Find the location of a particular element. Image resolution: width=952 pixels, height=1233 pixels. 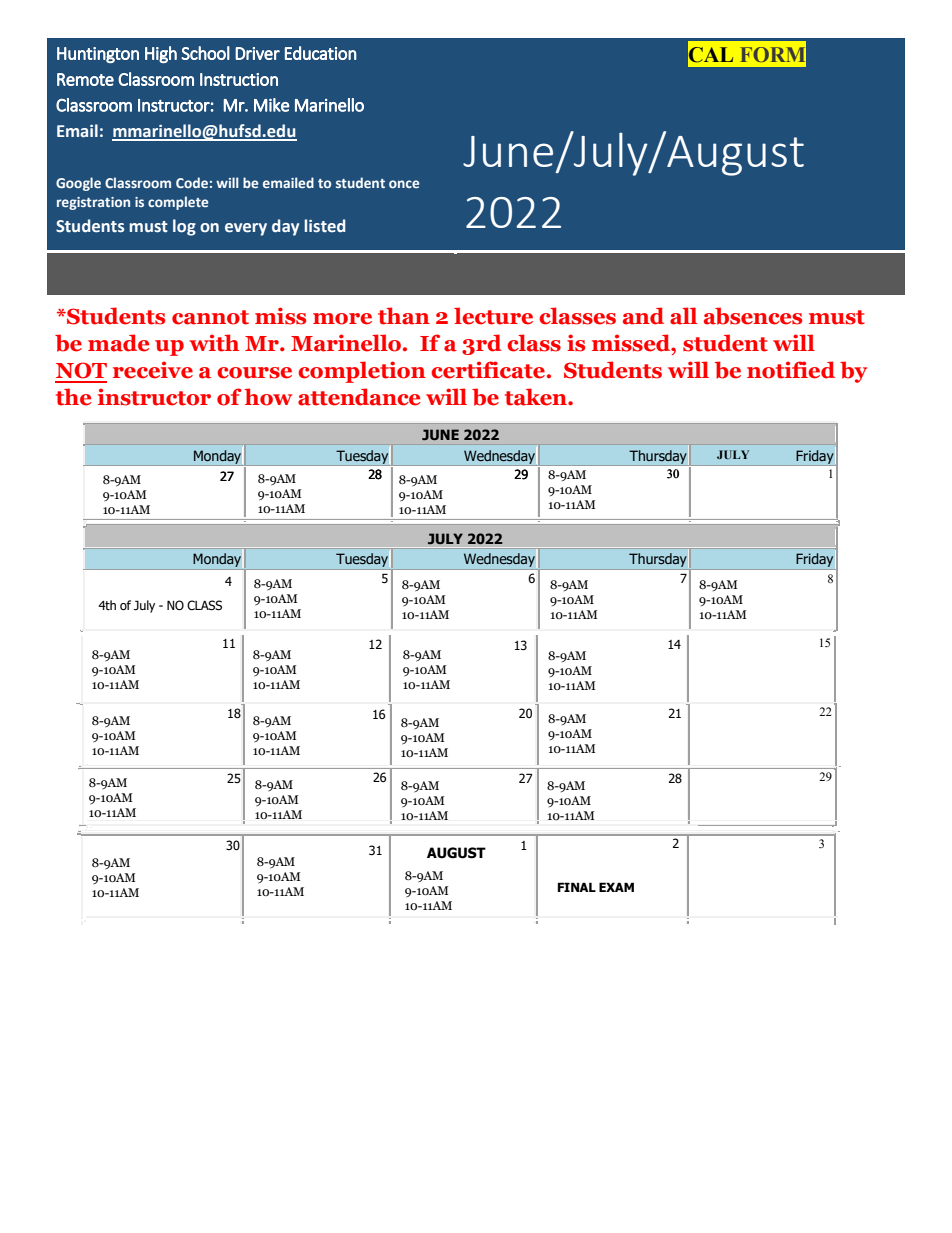

all is located at coordinates (683, 316).
